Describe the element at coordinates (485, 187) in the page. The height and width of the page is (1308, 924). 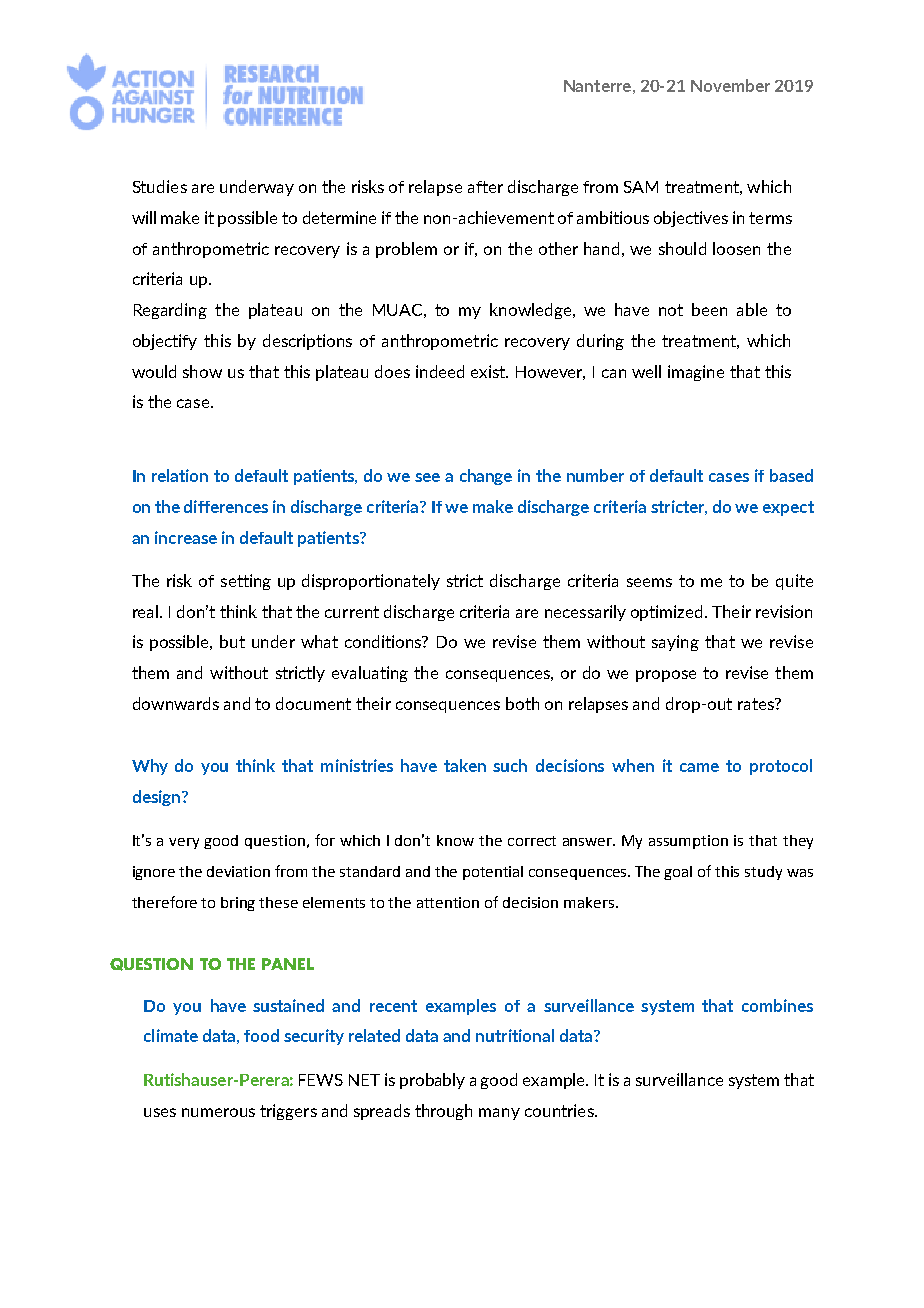
I see `after` at that location.
